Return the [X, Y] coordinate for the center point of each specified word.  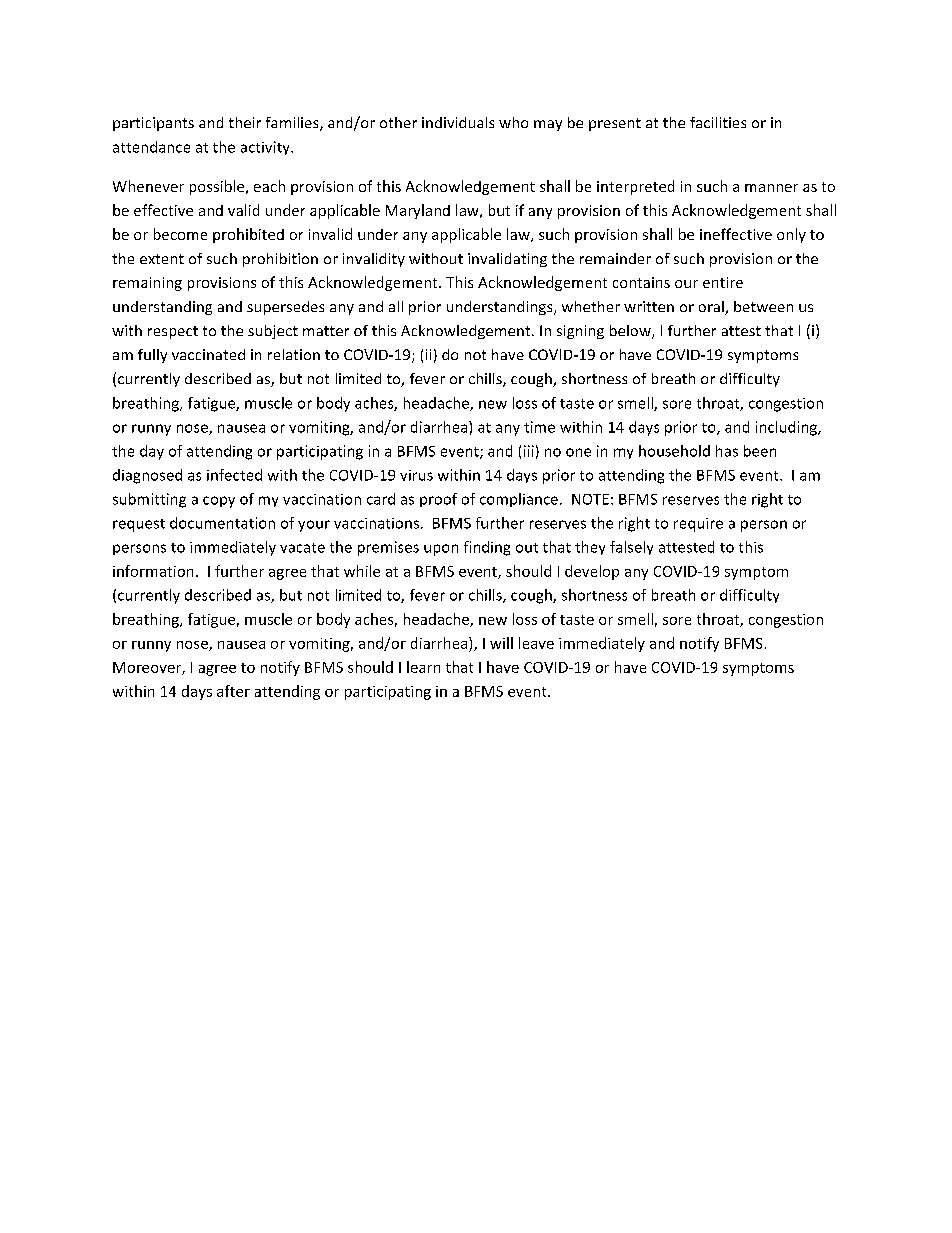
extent [162, 259]
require [698, 525]
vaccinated [208, 354]
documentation [222, 523]
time [539, 427]
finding [487, 548]
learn [423, 667]
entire [723, 282]
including [787, 428]
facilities [718, 122]
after [233, 691]
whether [591, 306]
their [245, 122]
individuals [458, 122]
